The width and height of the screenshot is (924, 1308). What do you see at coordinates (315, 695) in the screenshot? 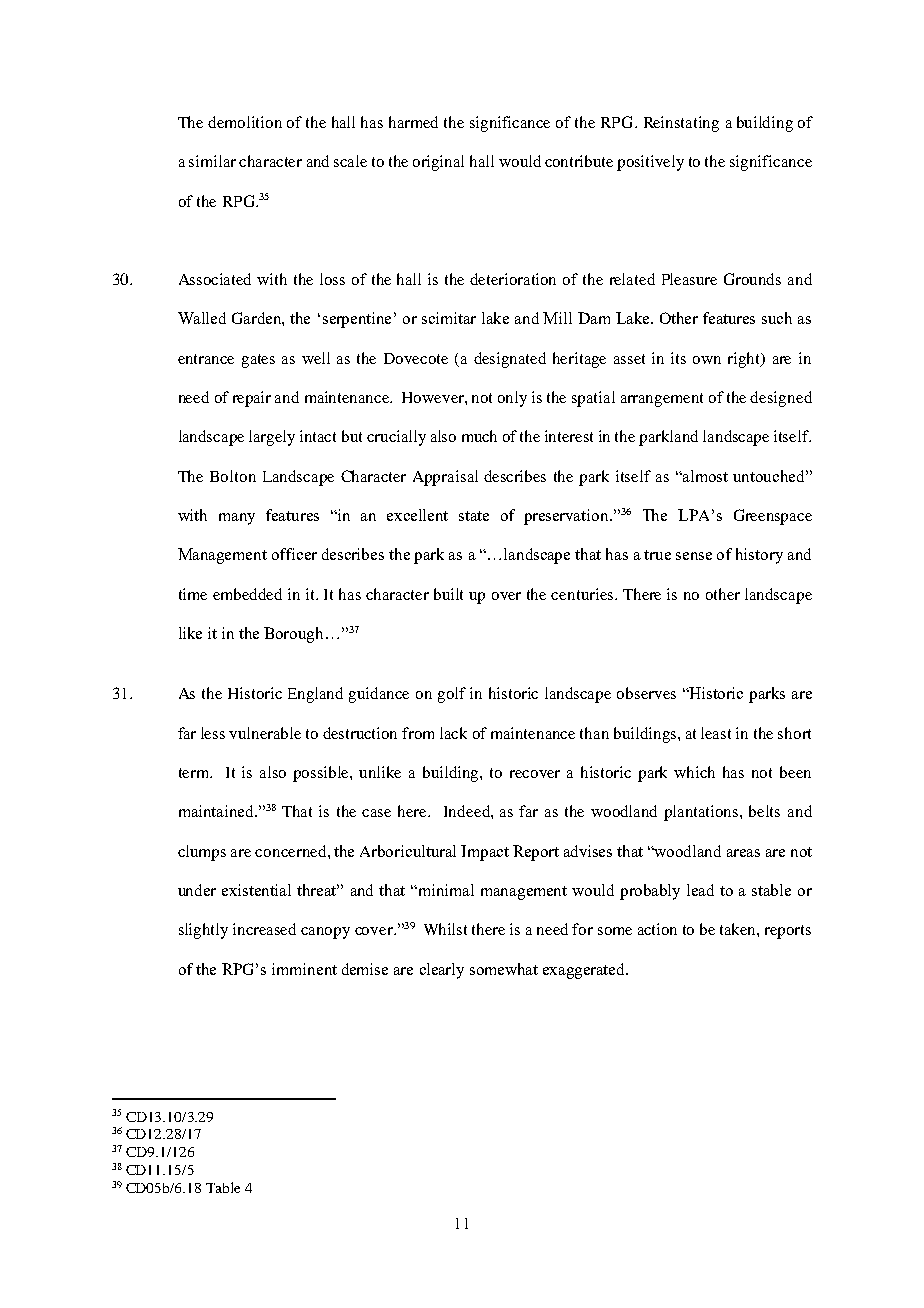
I see `England` at bounding box center [315, 695].
